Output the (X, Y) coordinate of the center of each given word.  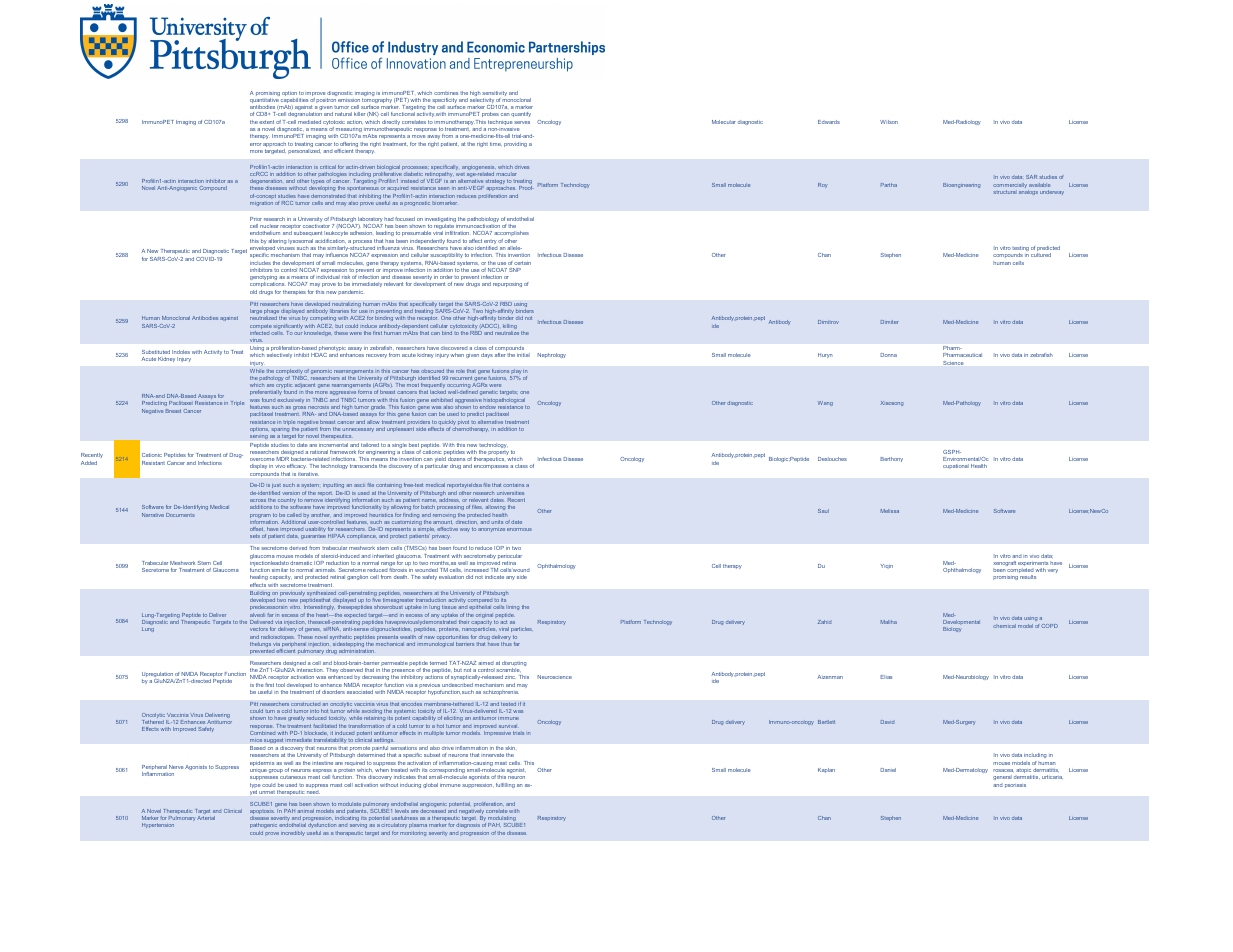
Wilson (889, 122)
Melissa (890, 511)
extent (266, 122)
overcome (262, 459)
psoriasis (1015, 786)
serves (522, 122)
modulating (502, 820)
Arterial (206, 818)
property (500, 452)
